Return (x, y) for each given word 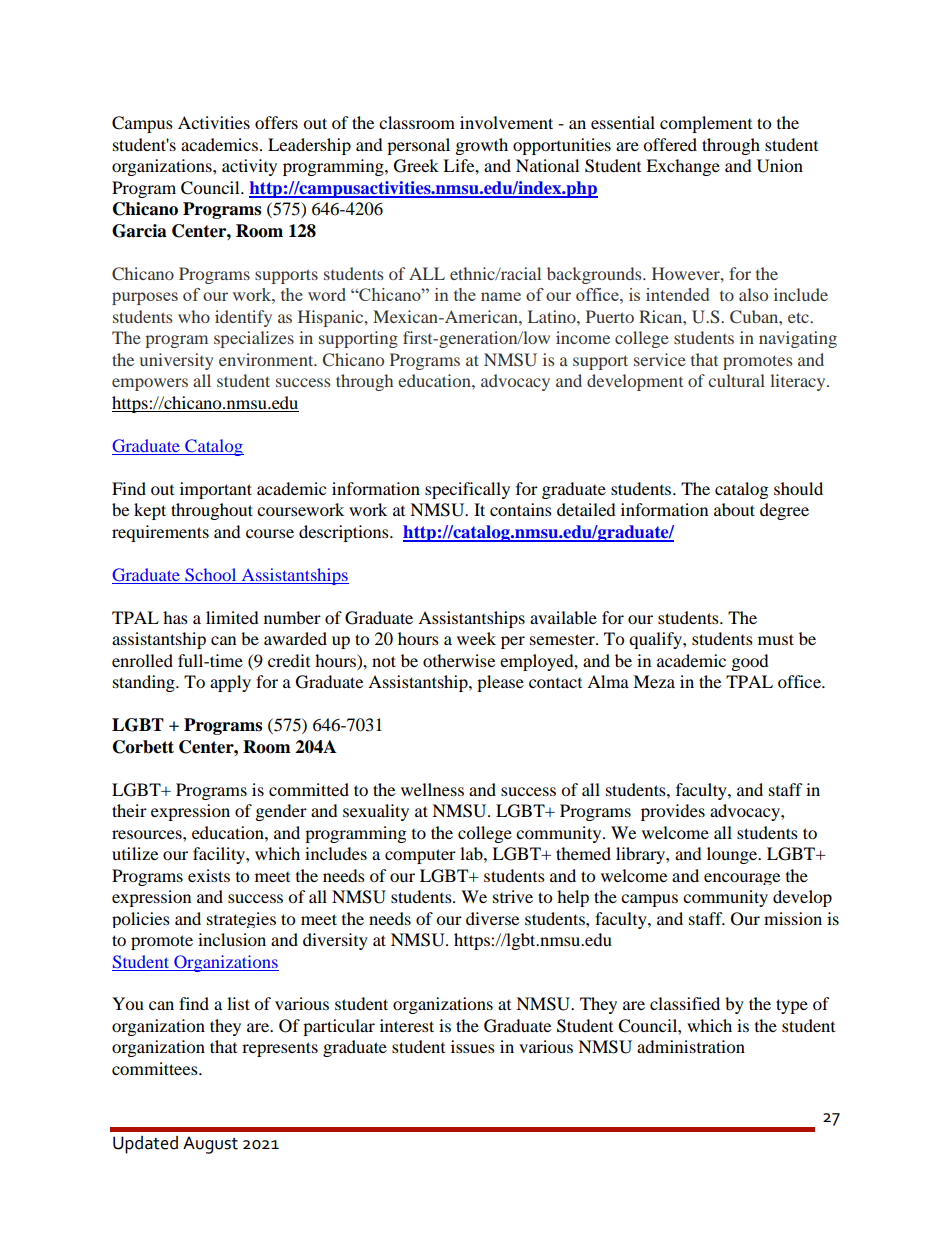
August (210, 1145)
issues (473, 1046)
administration (691, 1046)
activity (249, 167)
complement (706, 124)
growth (482, 146)
